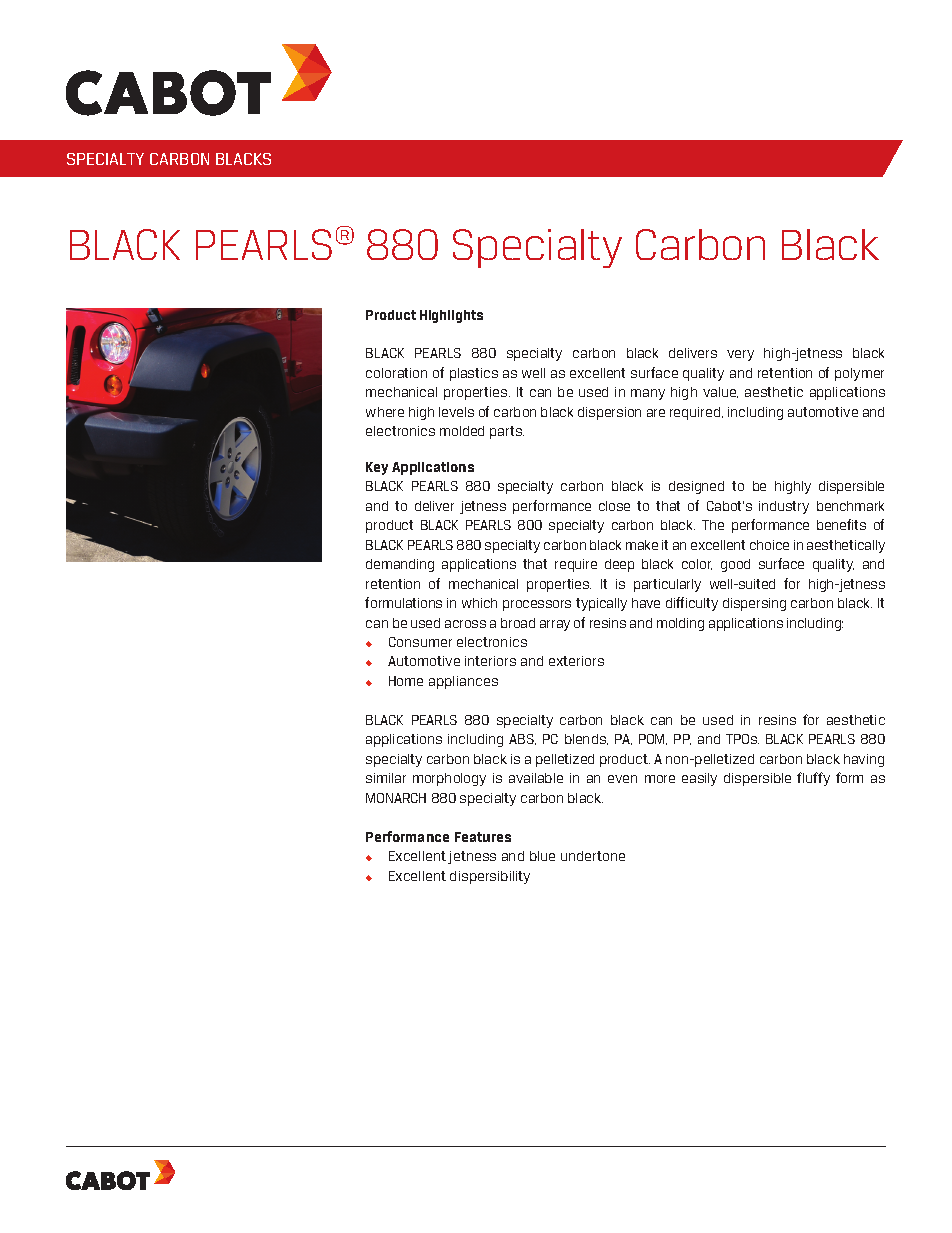 This screenshot has height=1233, width=952. I want to click on undertone, so click(593, 856).
